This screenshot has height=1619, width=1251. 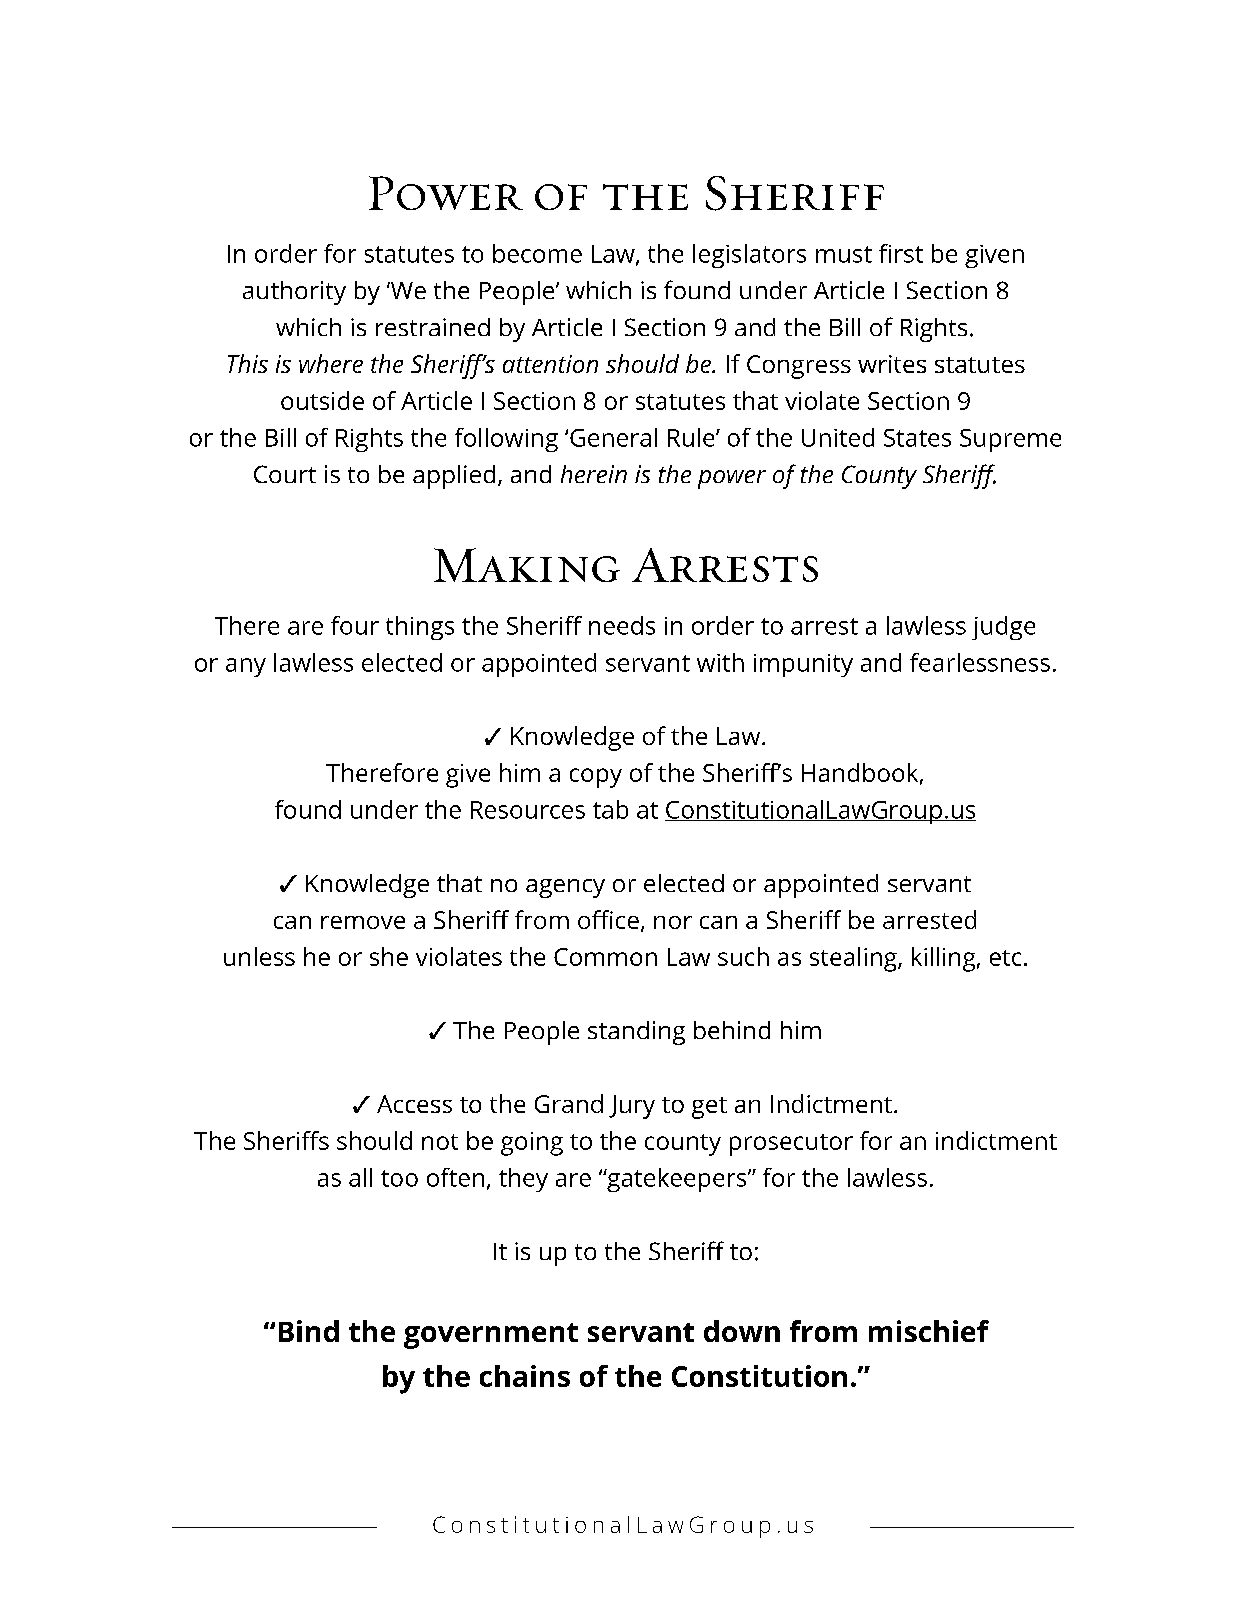 I want to click on Access, so click(x=414, y=1104).
